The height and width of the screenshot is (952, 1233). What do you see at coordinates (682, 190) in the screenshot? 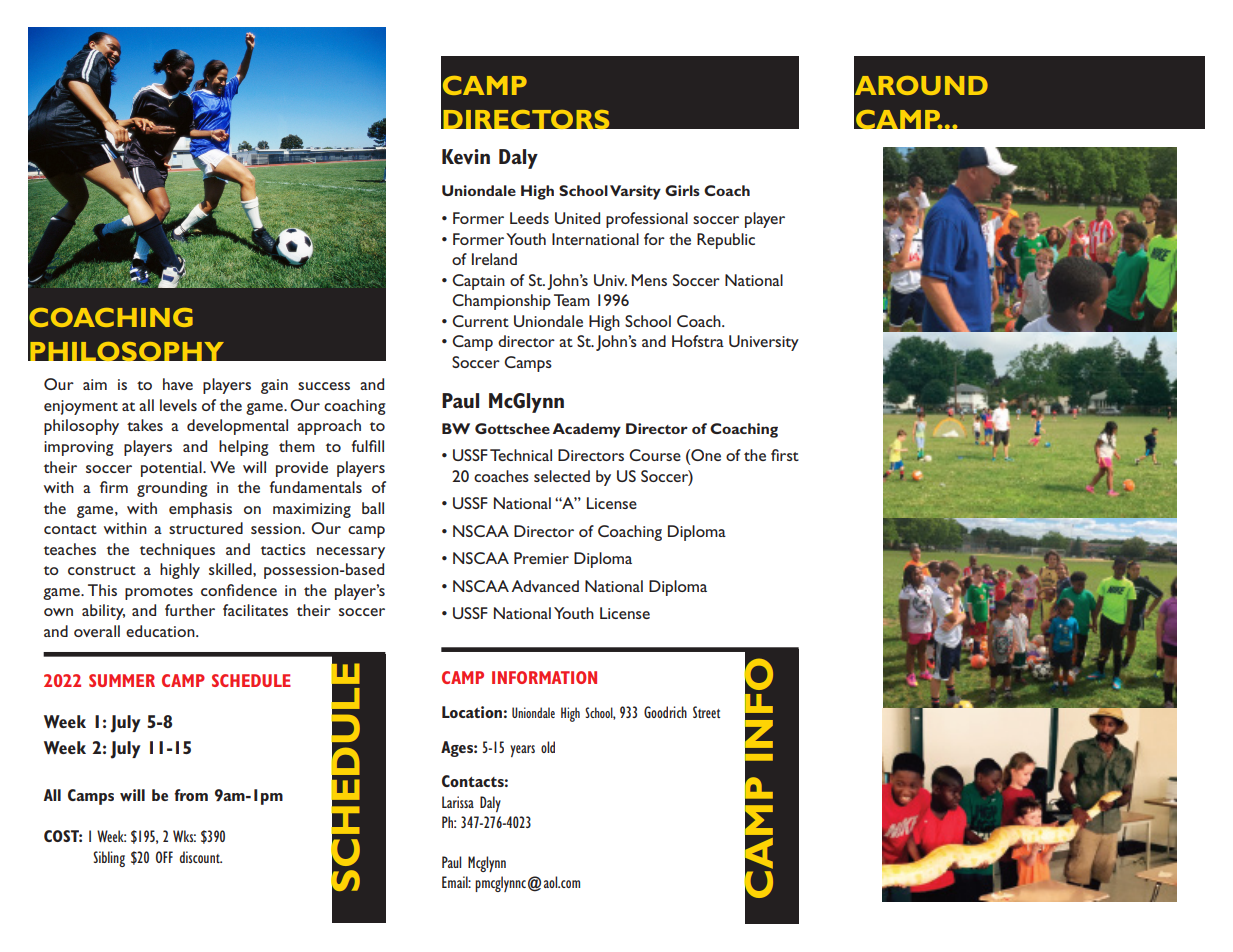
I see `Girls` at bounding box center [682, 190].
